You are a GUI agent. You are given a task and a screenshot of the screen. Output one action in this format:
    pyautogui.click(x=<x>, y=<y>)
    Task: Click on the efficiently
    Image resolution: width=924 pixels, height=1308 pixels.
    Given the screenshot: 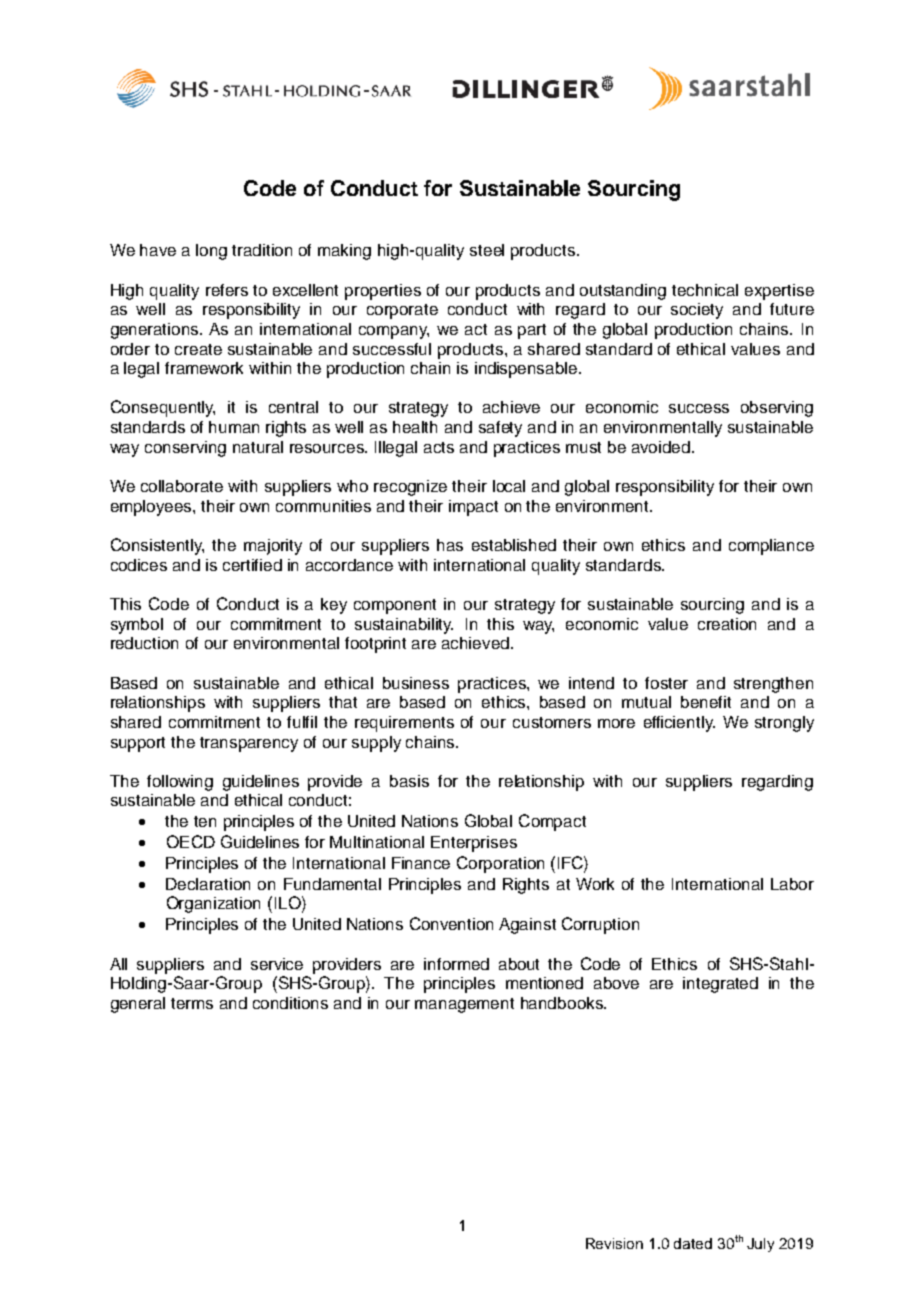 What is the action you would take?
    pyautogui.click(x=679, y=724)
